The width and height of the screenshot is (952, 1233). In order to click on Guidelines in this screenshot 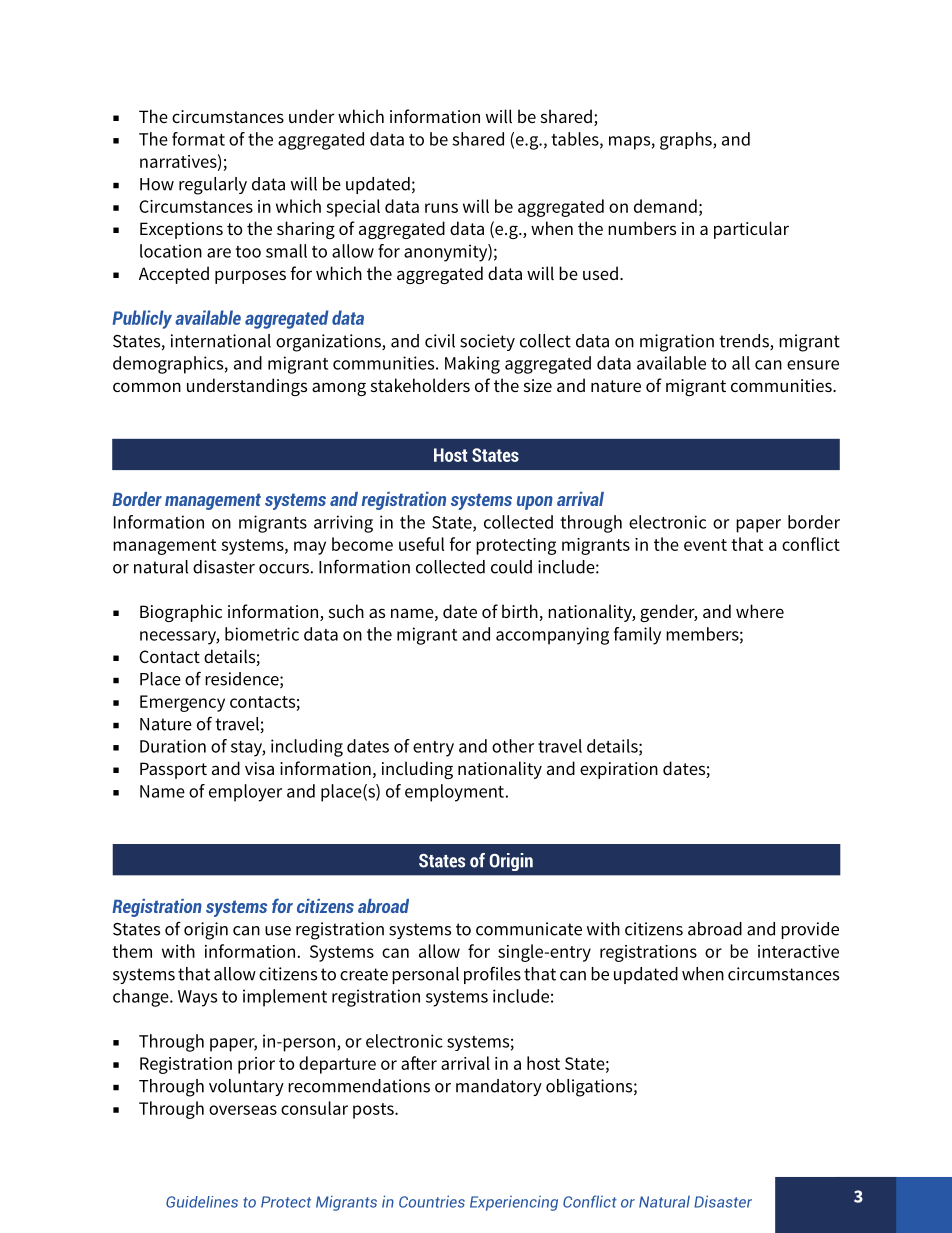, I will do `click(202, 1202)`.
